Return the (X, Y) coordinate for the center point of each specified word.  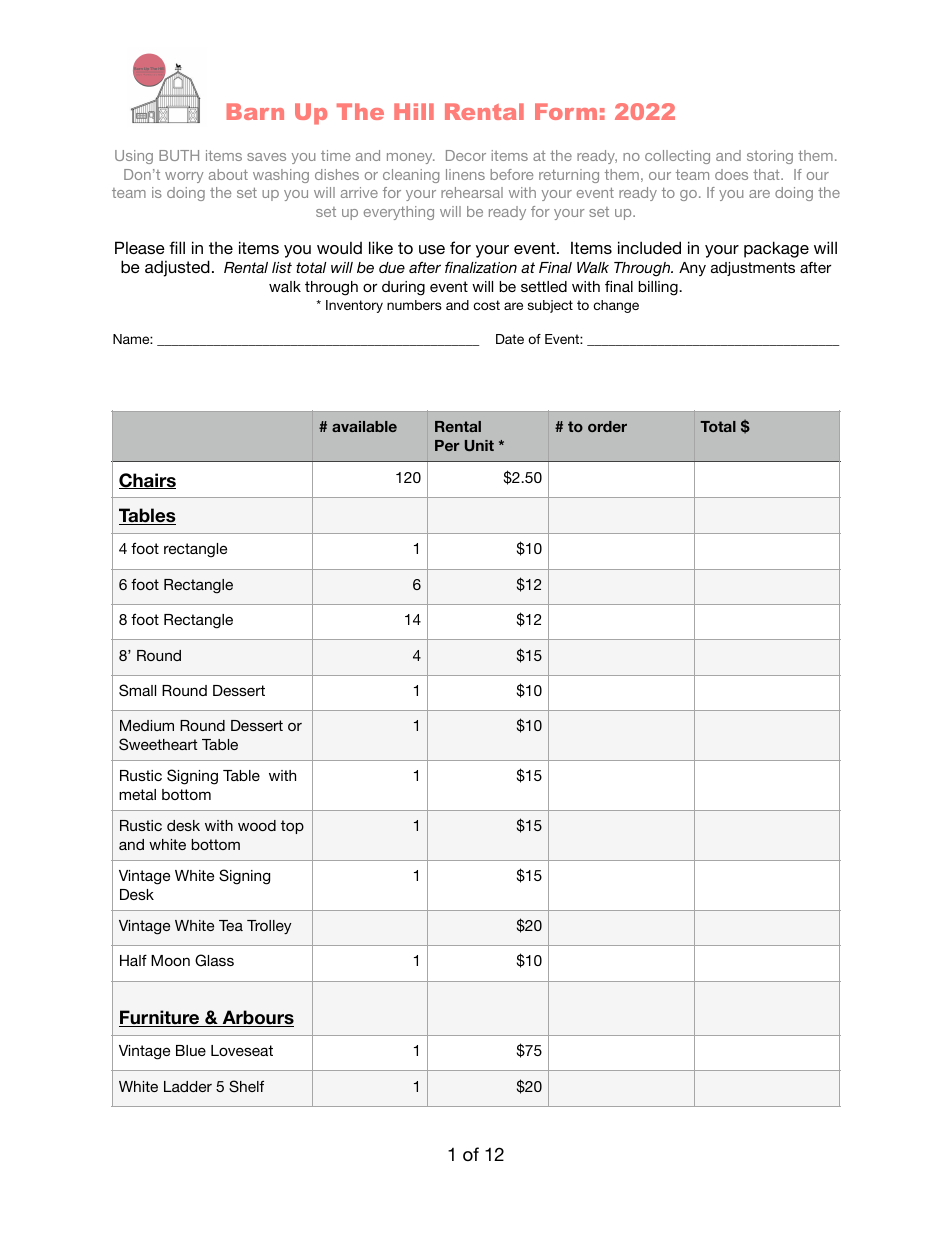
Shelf (246, 1086)
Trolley (269, 927)
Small (137, 690)
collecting (677, 157)
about (228, 174)
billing (659, 288)
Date (510, 339)
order (607, 426)
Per (447, 445)
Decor (466, 155)
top (292, 827)
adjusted (177, 268)
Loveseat (242, 1050)
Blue (191, 1050)
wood (257, 825)
